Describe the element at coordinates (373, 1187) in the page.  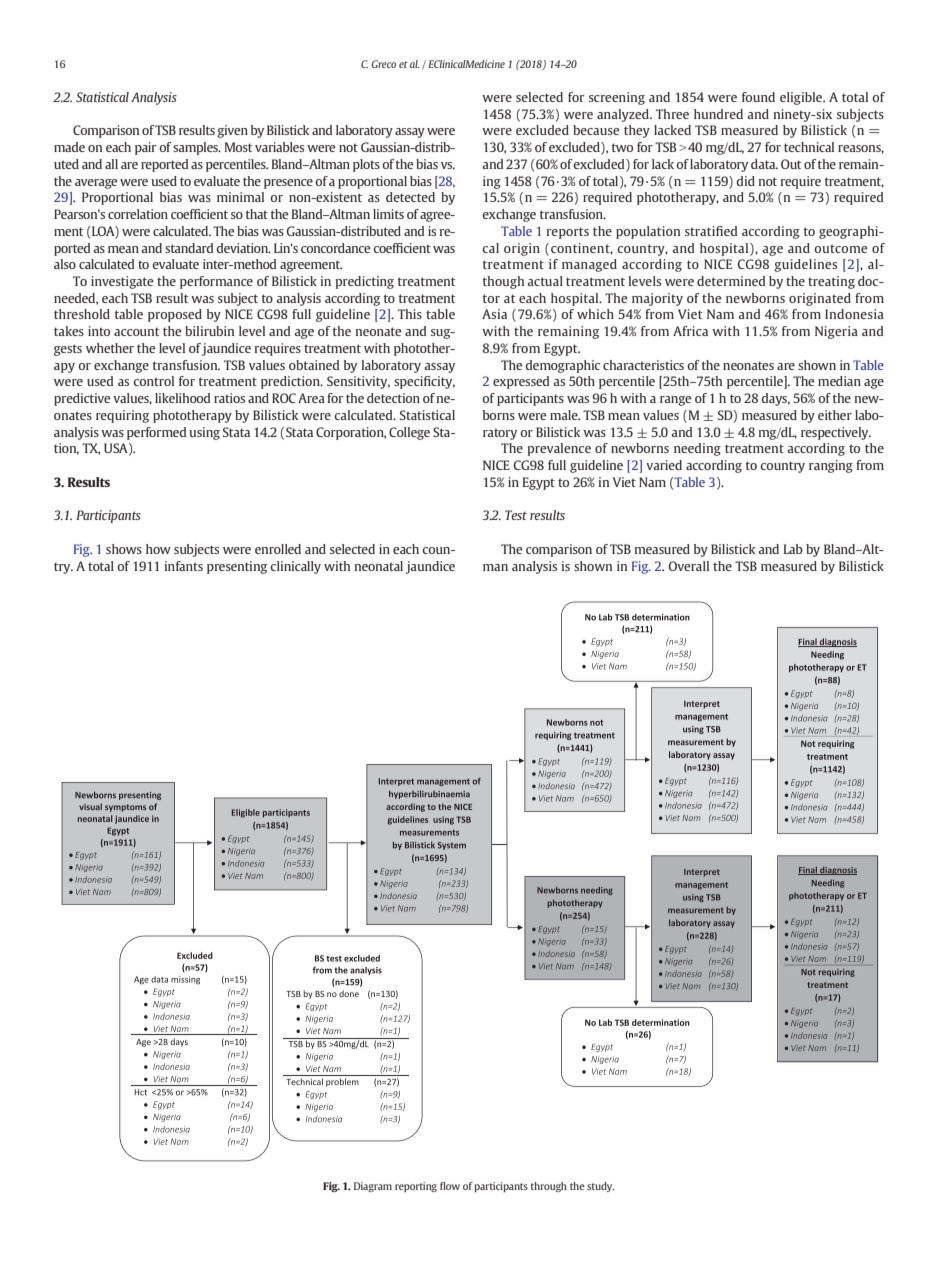
I see `Diagram` at that location.
